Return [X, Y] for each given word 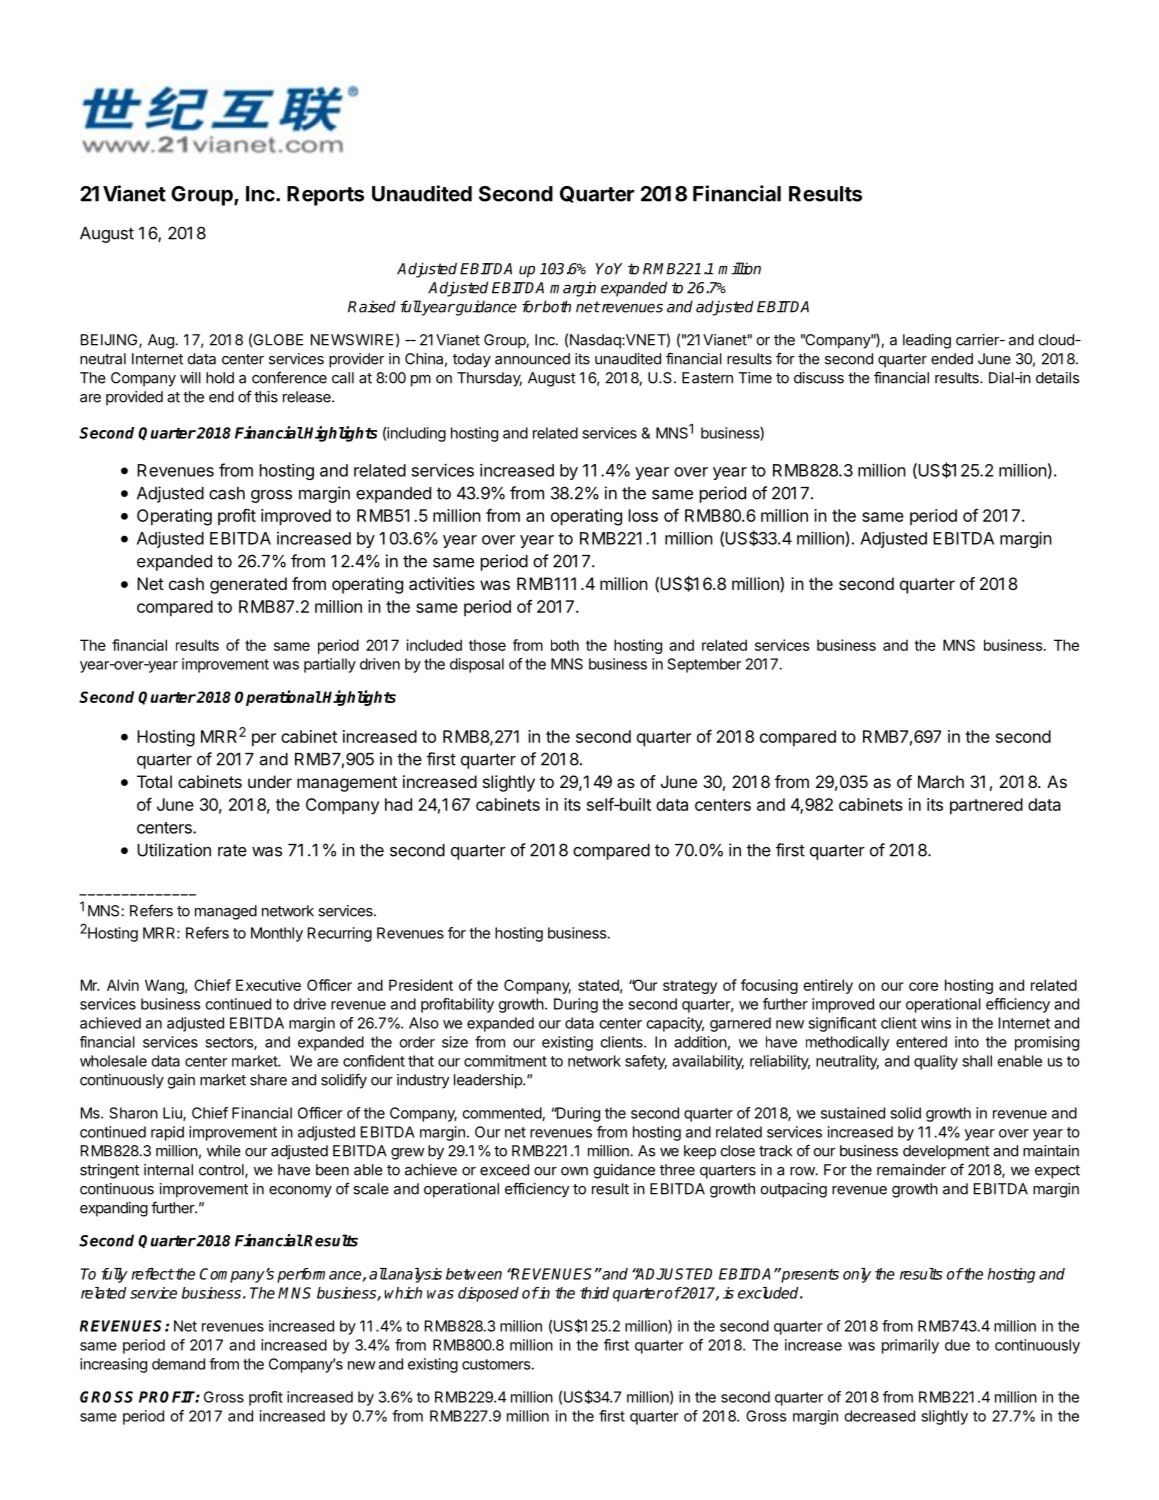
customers [497, 1364]
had [398, 804]
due [957, 1345]
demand [178, 1364]
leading [927, 341]
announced [532, 359]
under [270, 781]
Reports [325, 196]
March [941, 781]
